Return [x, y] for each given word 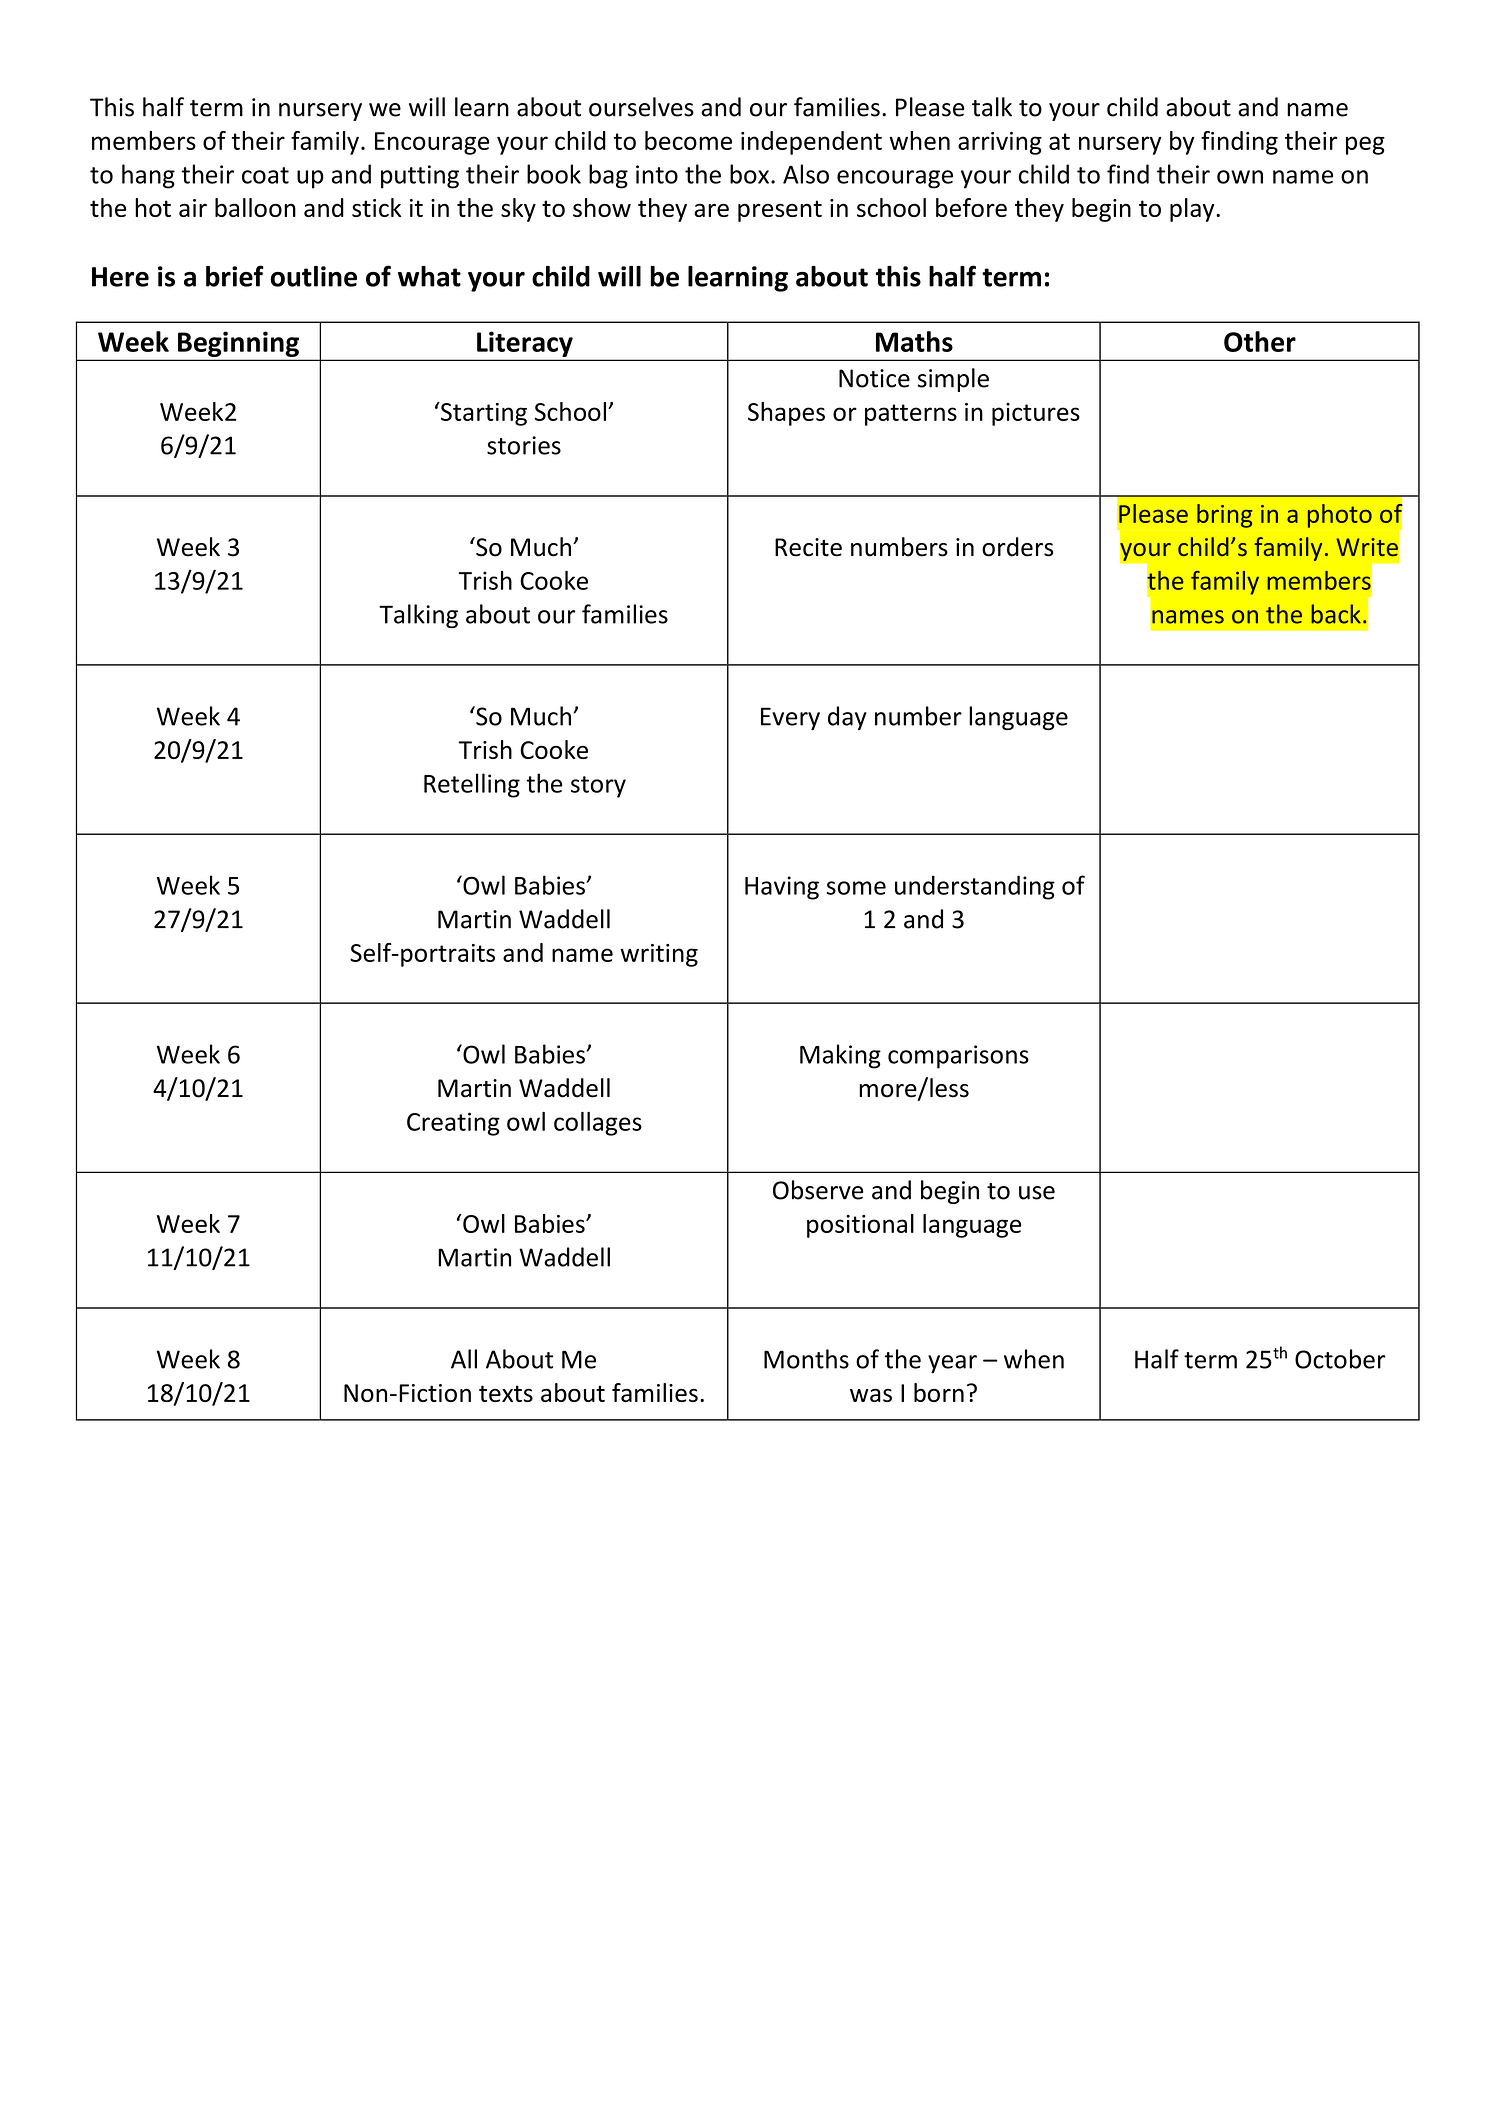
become [688, 140]
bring [1225, 516]
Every [790, 718]
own [1240, 177]
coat [265, 175]
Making [840, 1056]
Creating [453, 1124]
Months [806, 1359]
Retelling [472, 785]
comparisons [958, 1057]
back [1336, 614]
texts [506, 1393]
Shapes [786, 414]
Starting [483, 414]
